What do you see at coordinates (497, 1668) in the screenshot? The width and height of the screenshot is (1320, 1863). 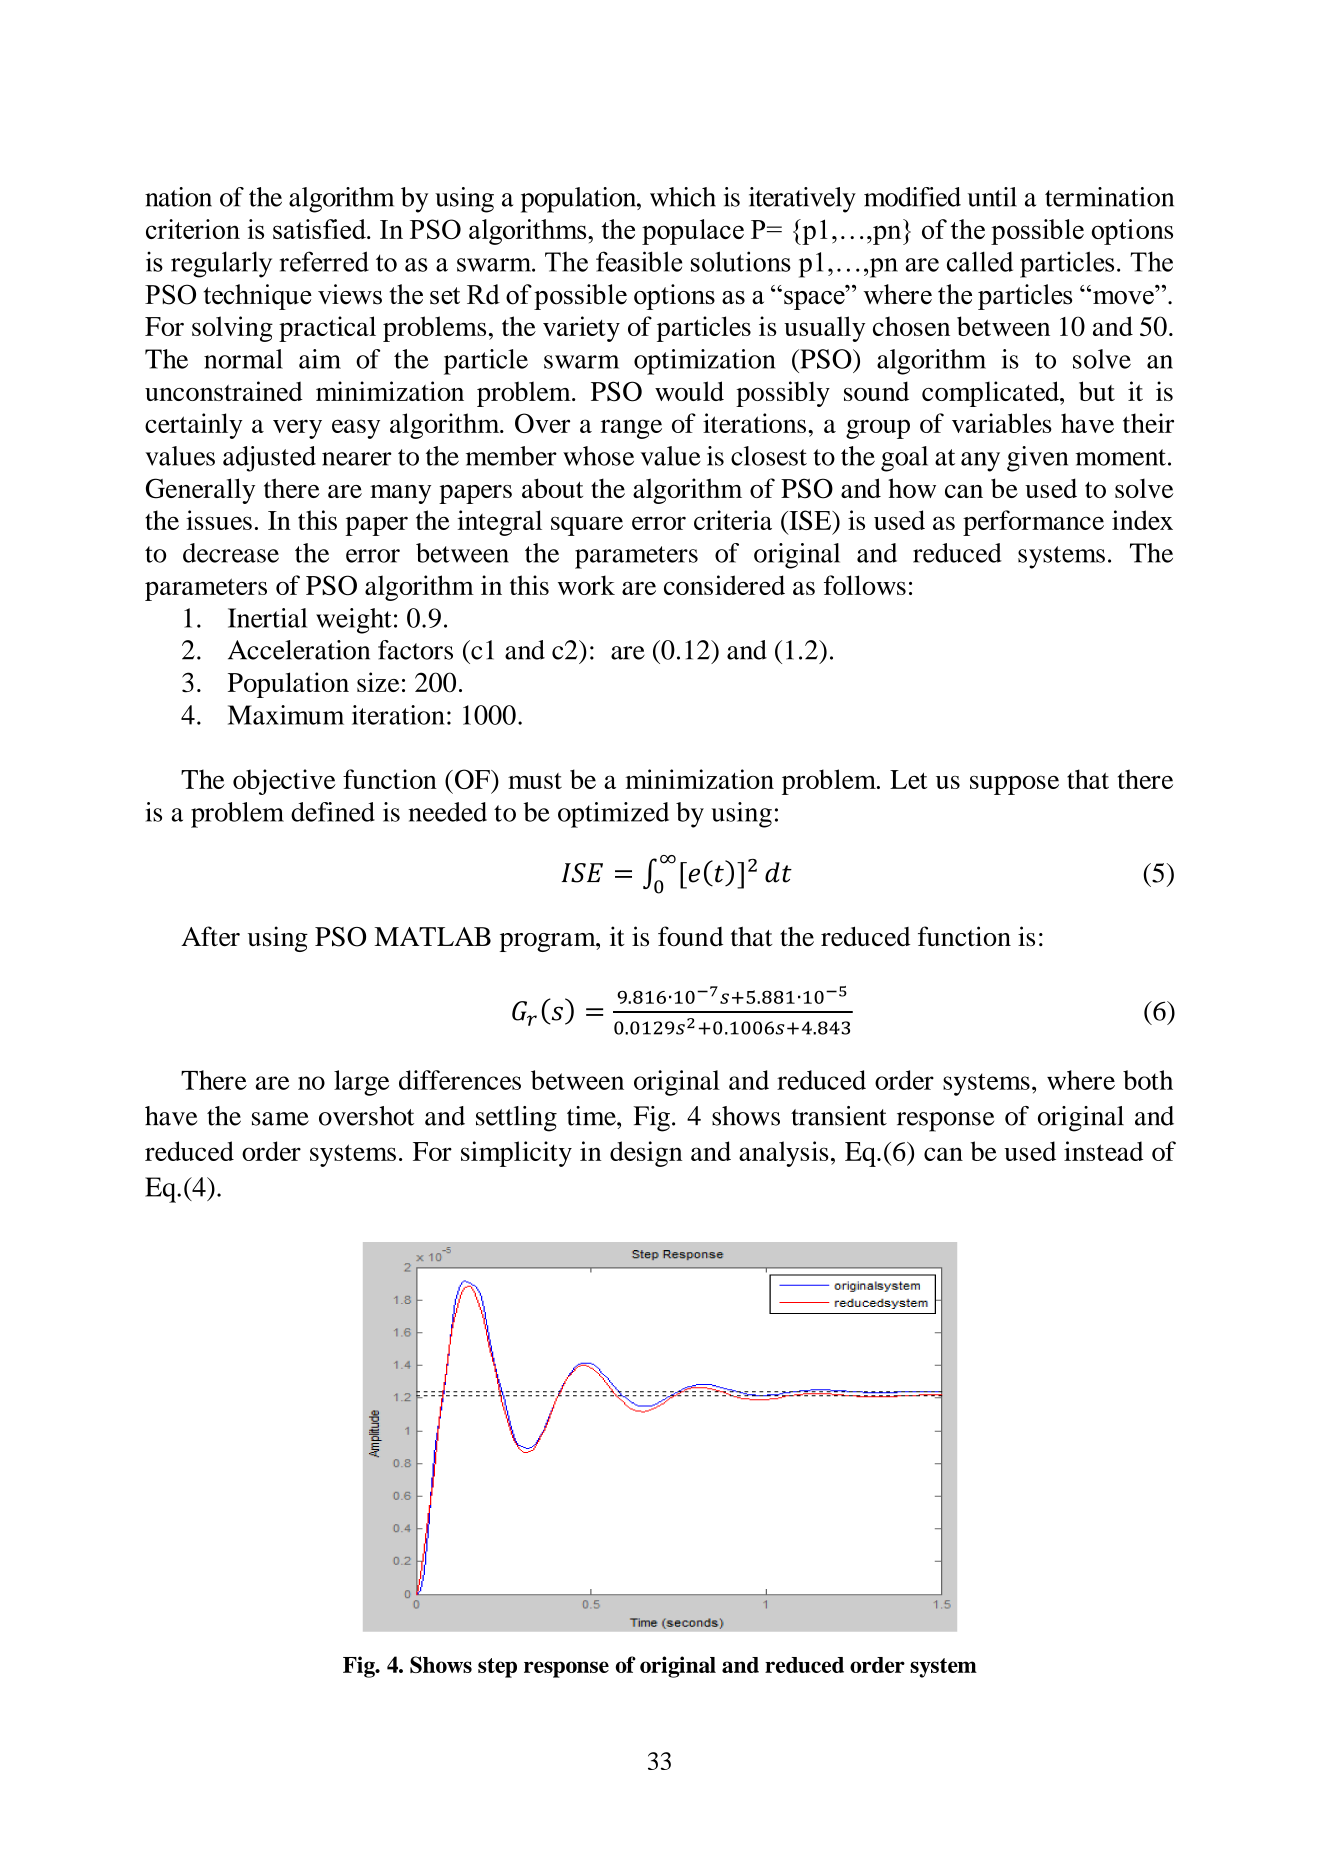 I see `step` at bounding box center [497, 1668].
